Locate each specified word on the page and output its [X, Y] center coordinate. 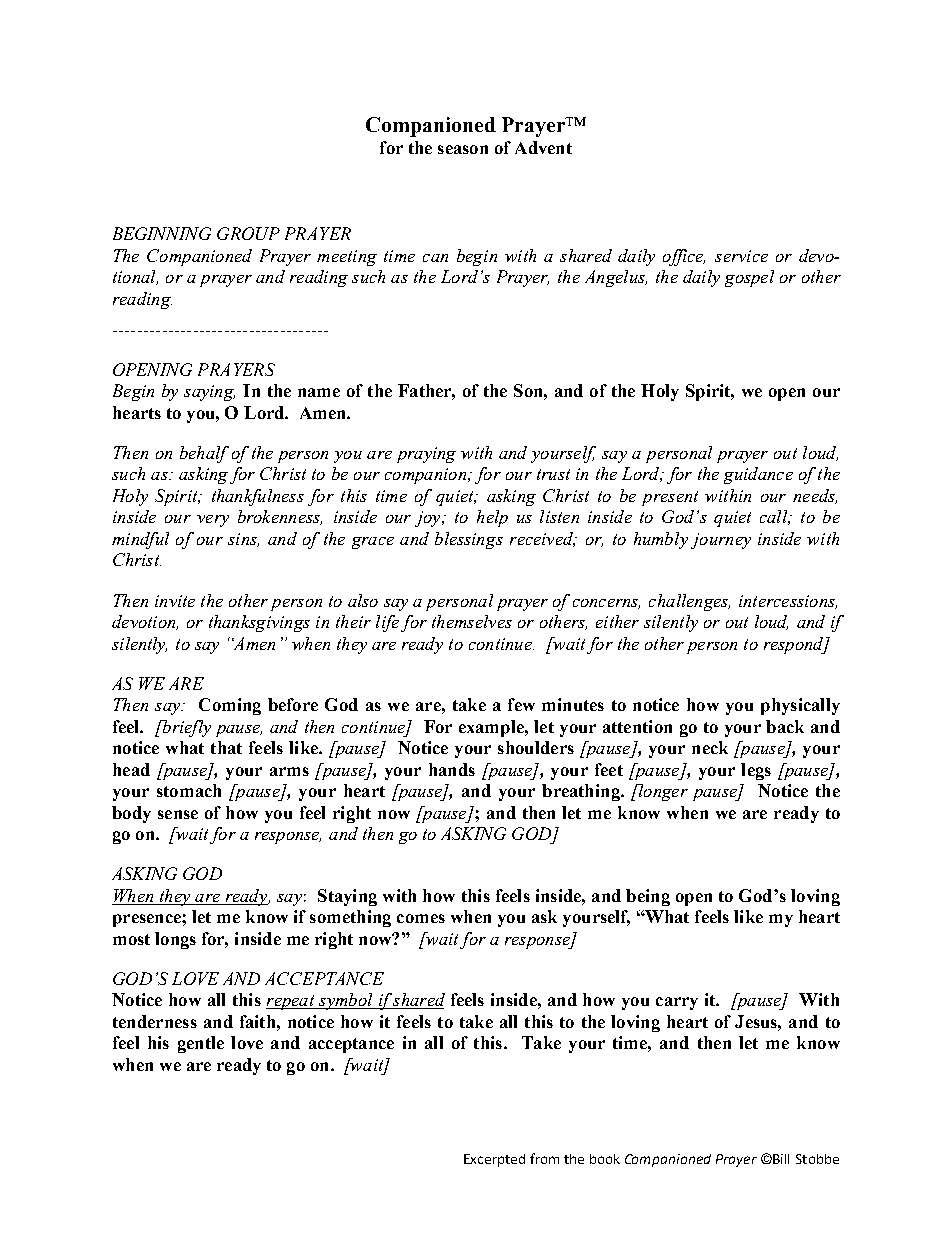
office [684, 257]
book [605, 1159]
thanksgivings [259, 623]
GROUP [248, 233]
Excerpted [494, 1160]
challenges [689, 602]
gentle [201, 1044]
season [463, 149]
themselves [472, 621]
